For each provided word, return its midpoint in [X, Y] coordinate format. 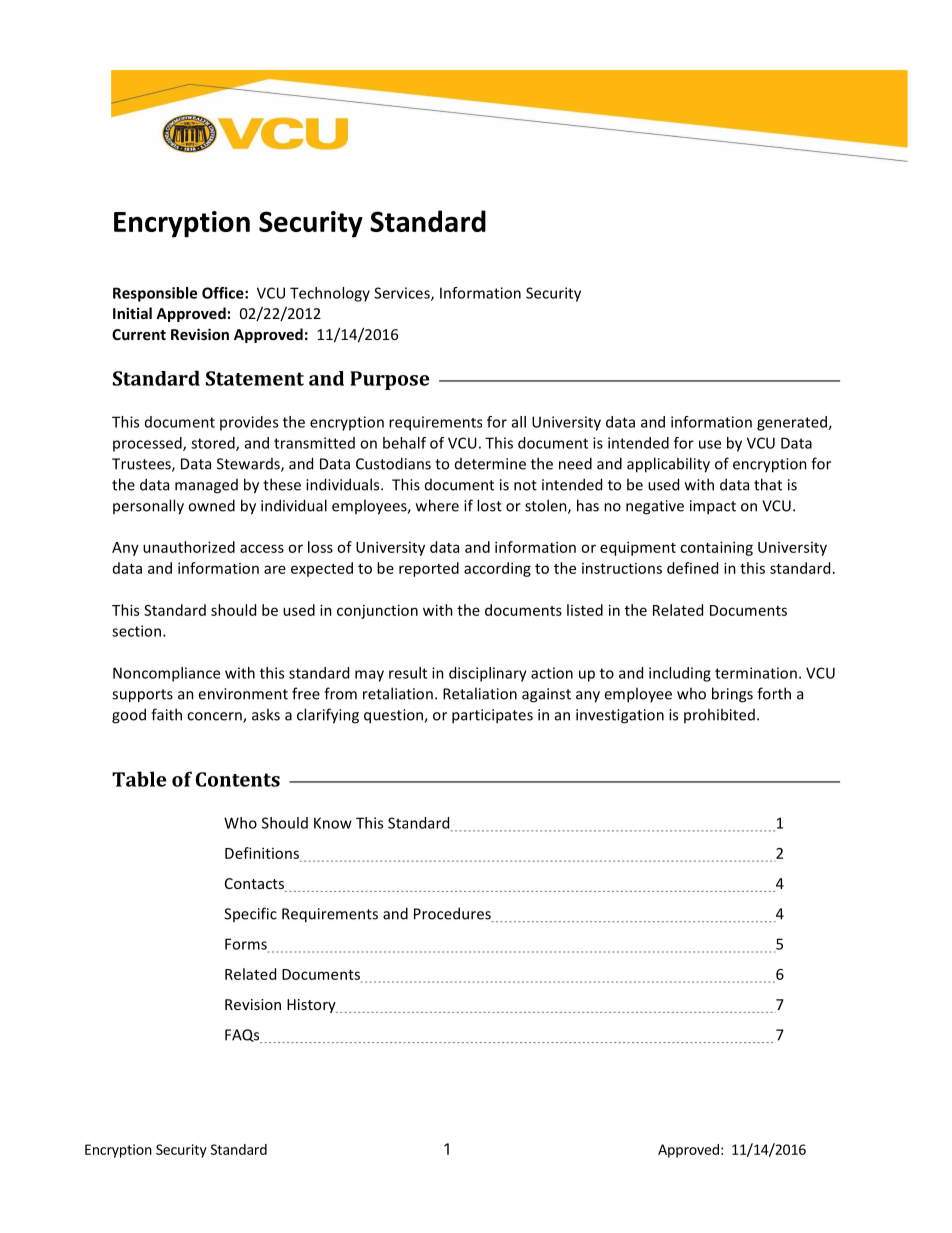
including [680, 674]
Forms [247, 945]
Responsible [155, 294]
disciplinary [488, 674]
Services [403, 294]
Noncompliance [166, 674]
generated [793, 423]
